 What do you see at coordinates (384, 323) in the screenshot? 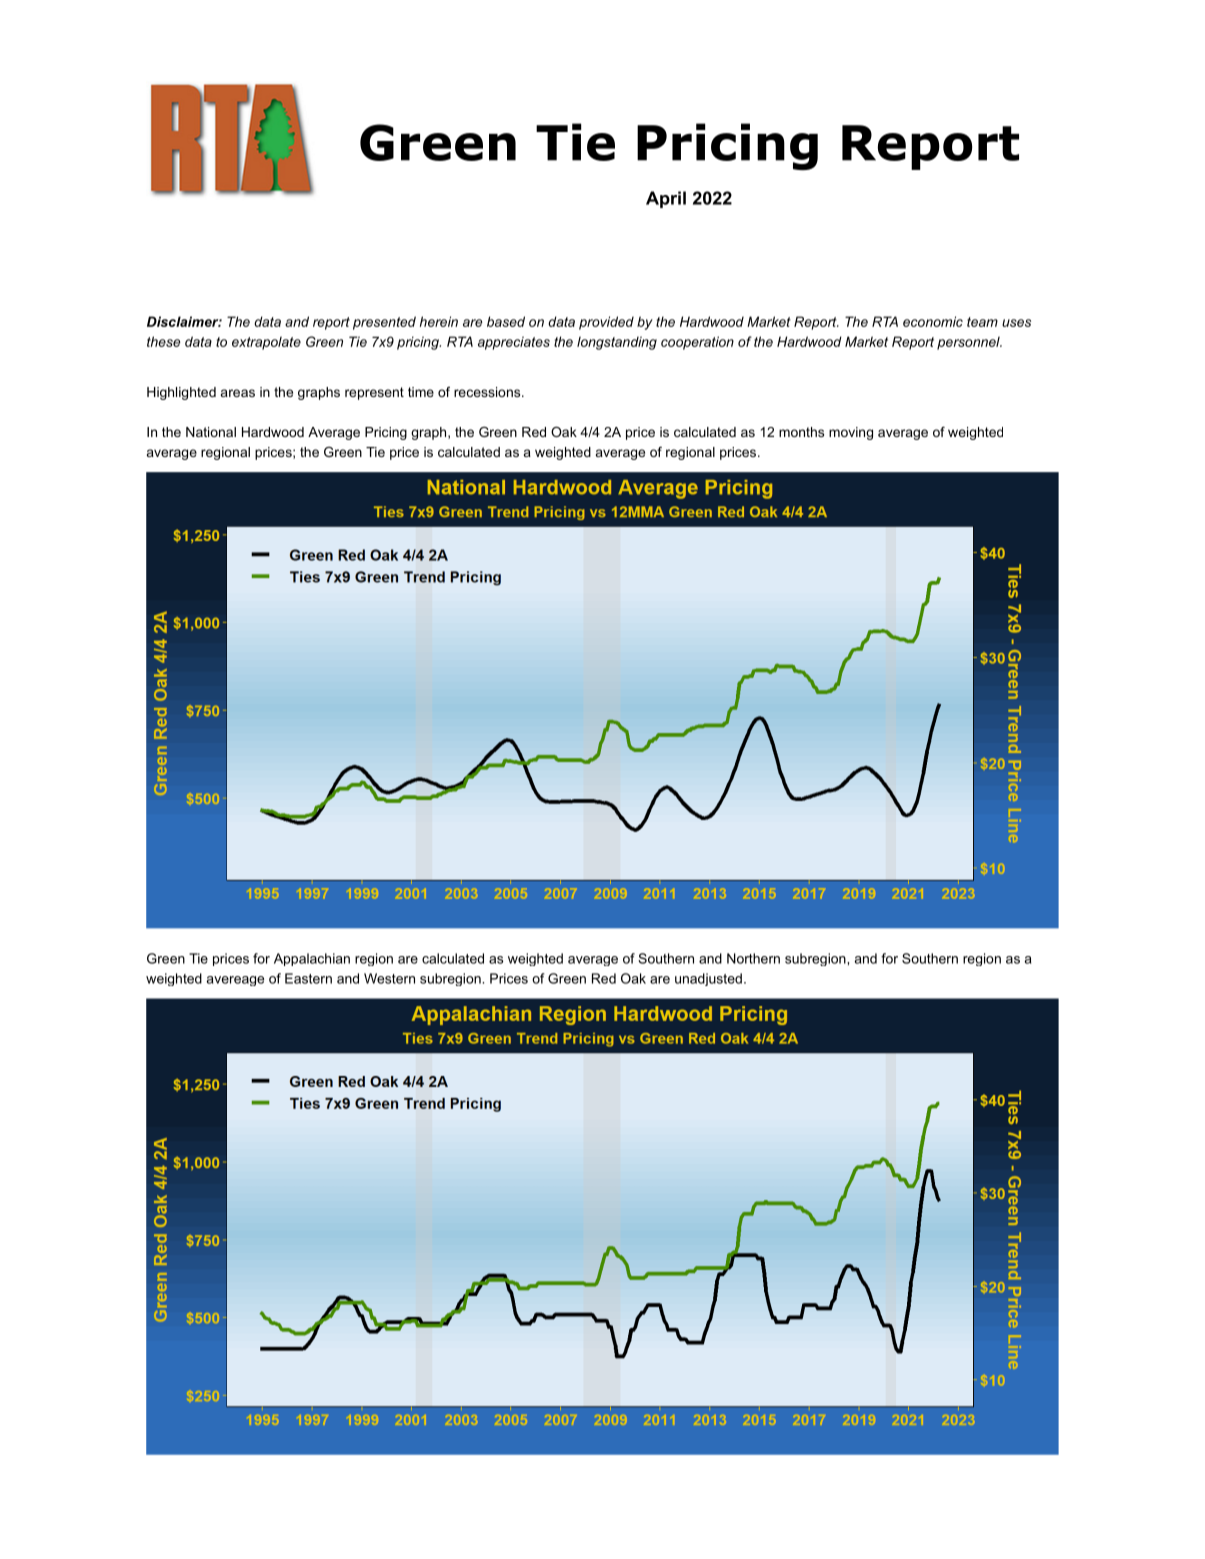
I see `presented` at bounding box center [384, 323].
